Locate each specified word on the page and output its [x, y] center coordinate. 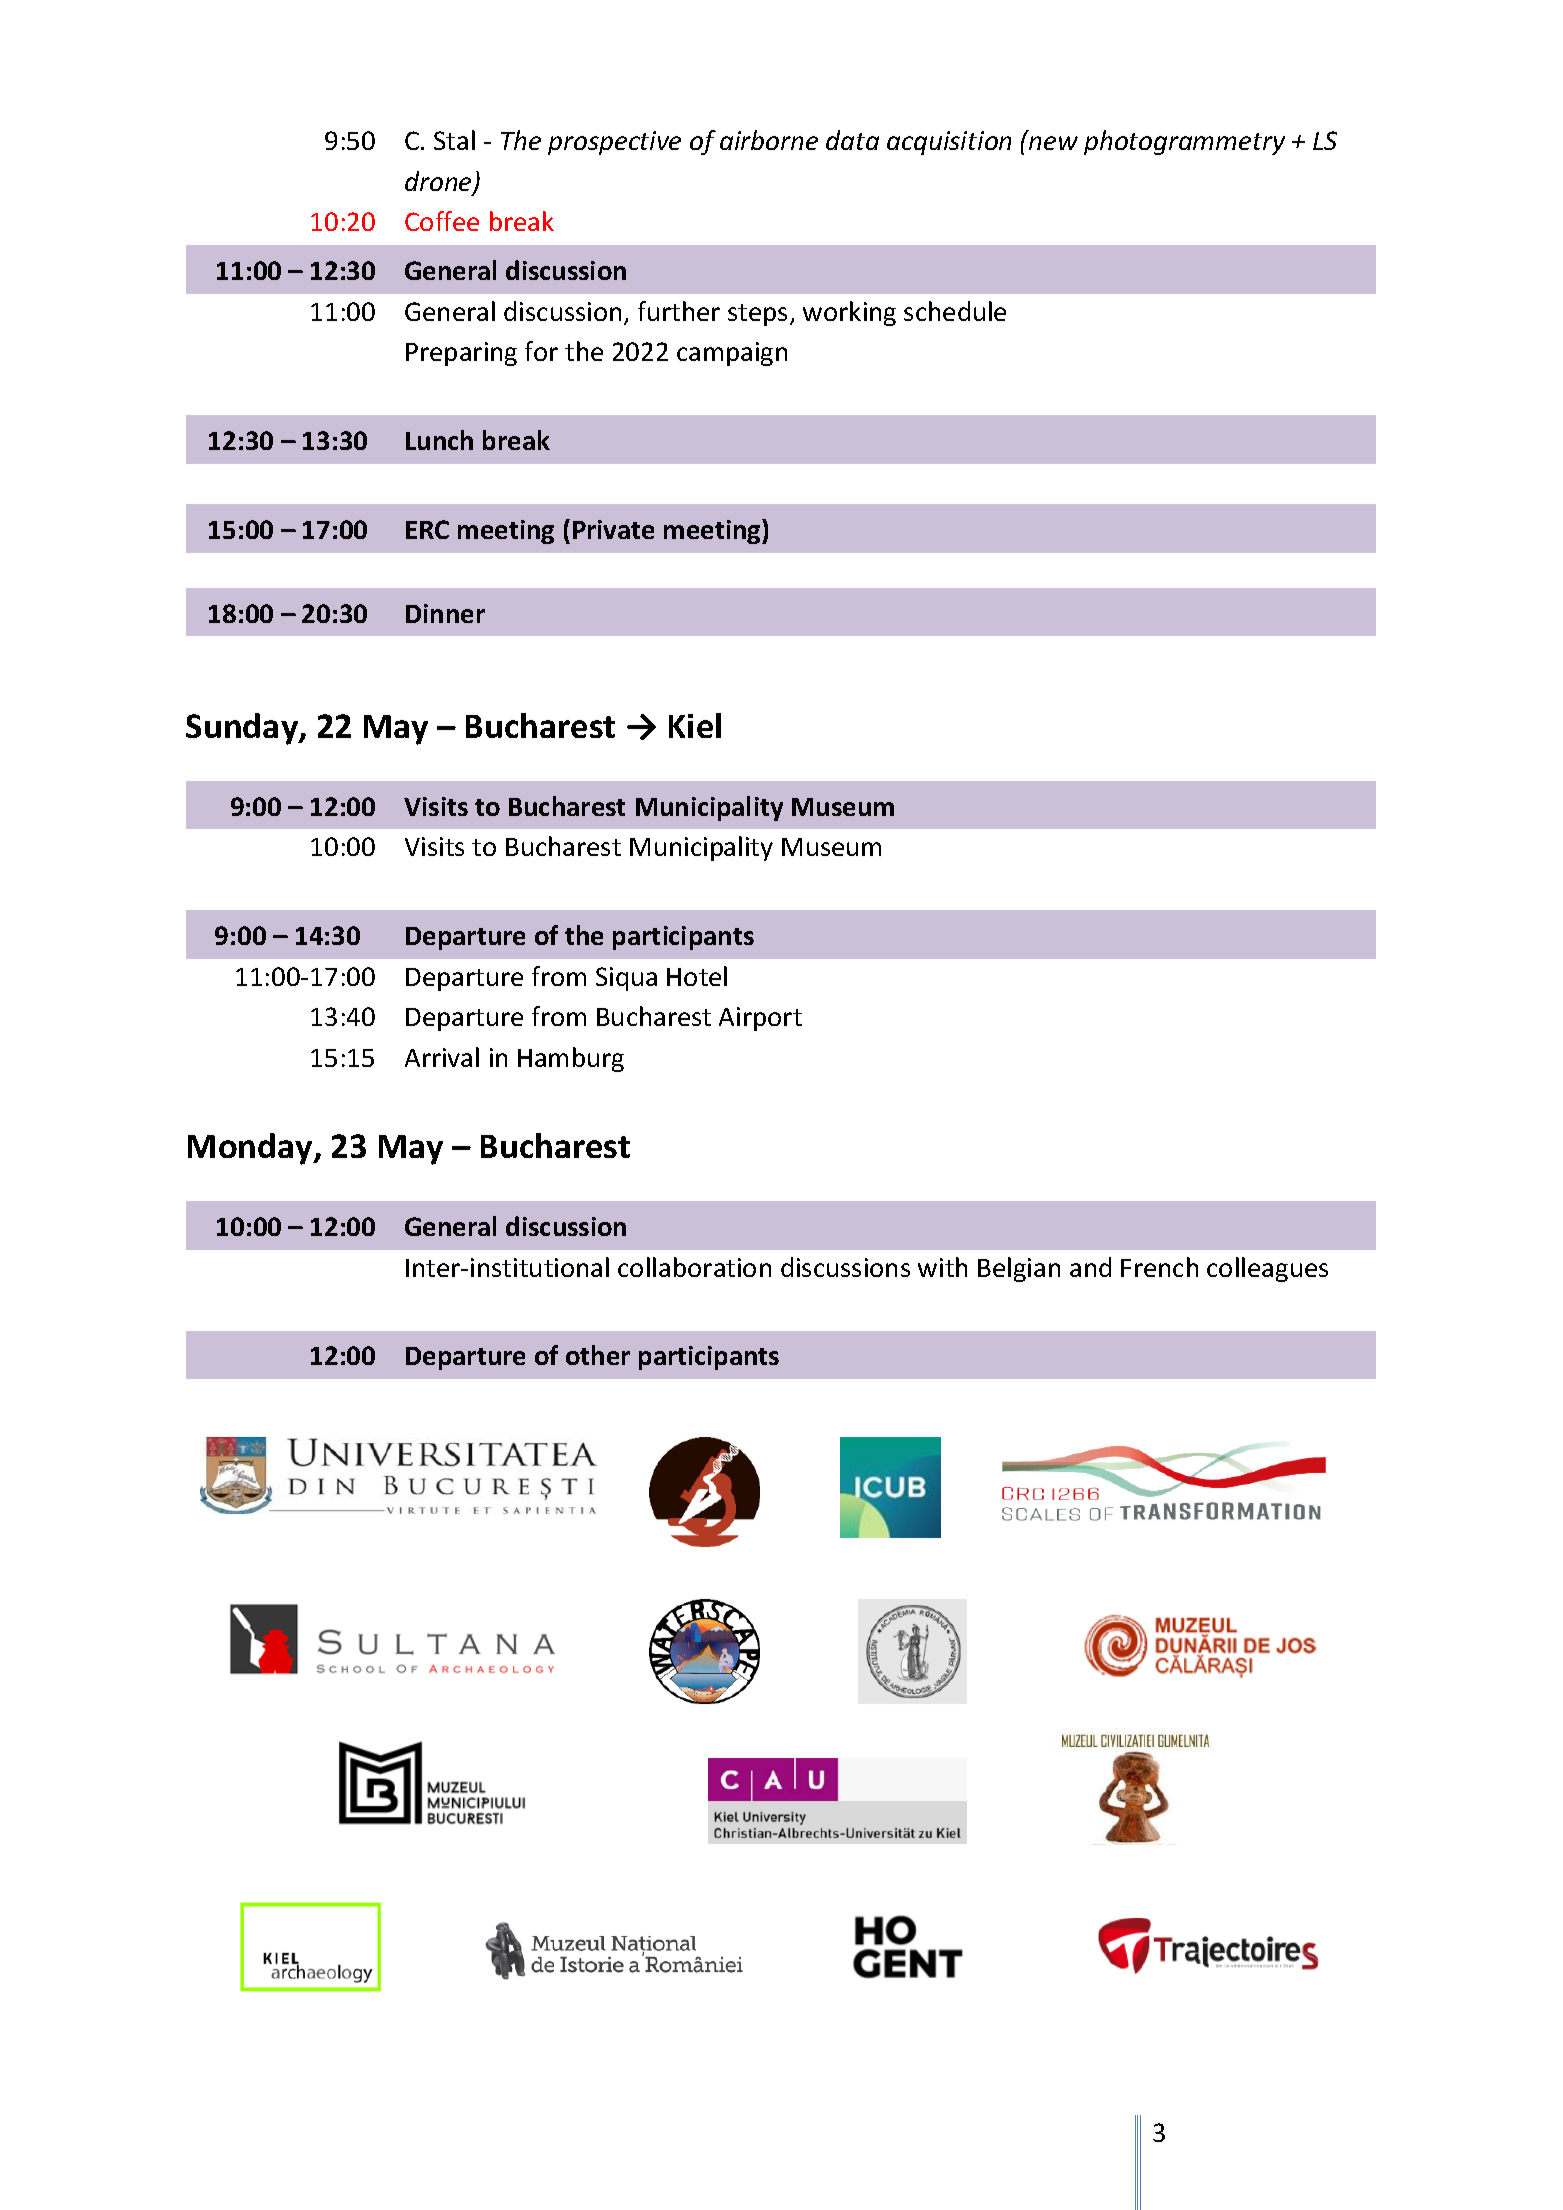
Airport [760, 1019]
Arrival [442, 1057]
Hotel [697, 976]
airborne [769, 140]
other [598, 1355]
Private [613, 529]
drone [439, 182]
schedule [955, 311]
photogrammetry [1184, 142]
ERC [427, 529]
